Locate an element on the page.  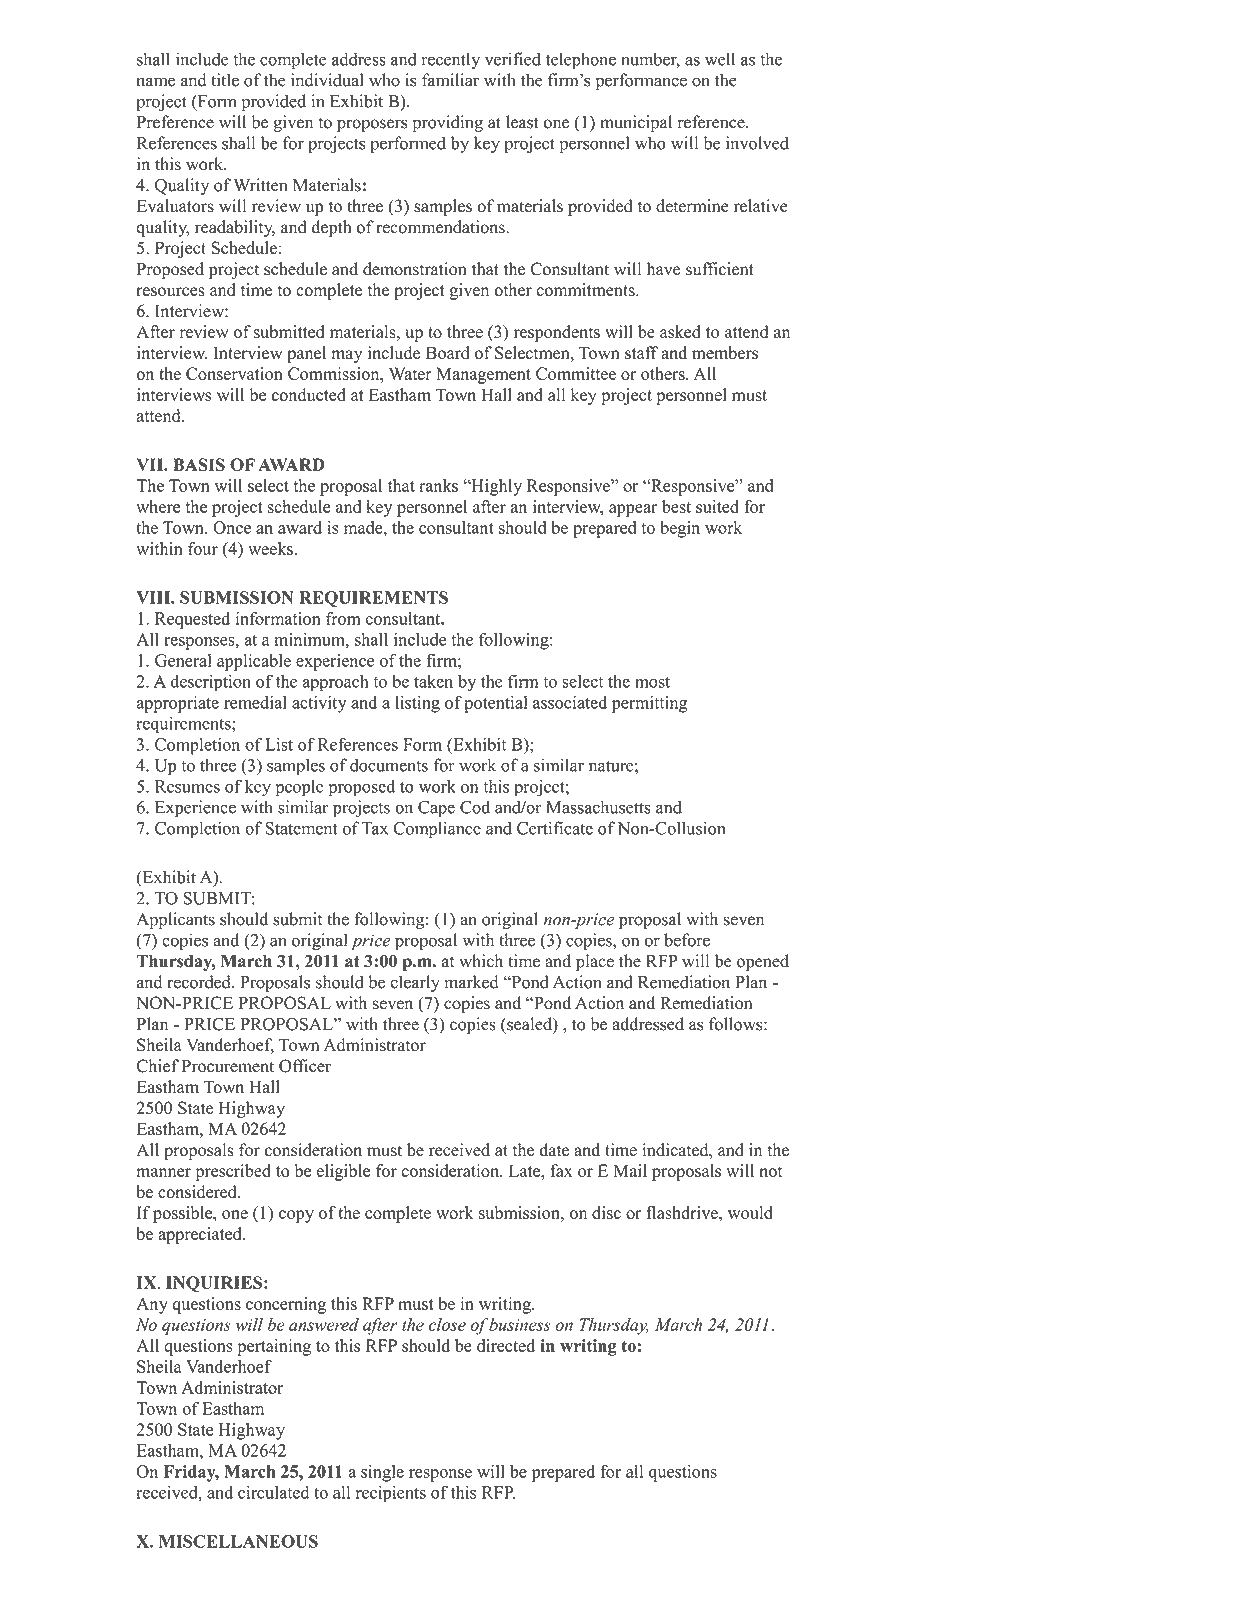
title is located at coordinates (225, 80).
